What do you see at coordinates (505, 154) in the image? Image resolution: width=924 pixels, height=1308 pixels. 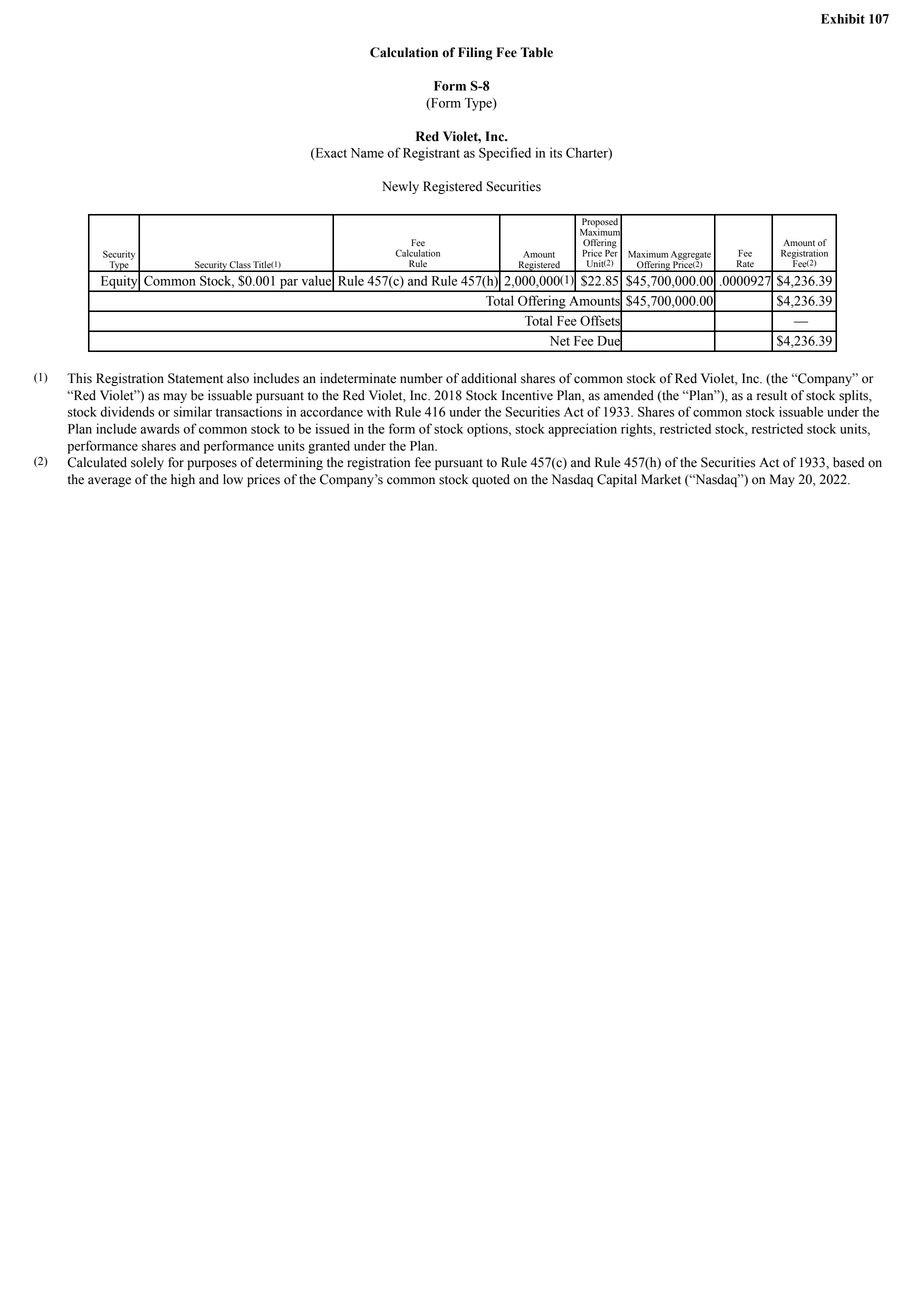 I see `Specified` at bounding box center [505, 154].
